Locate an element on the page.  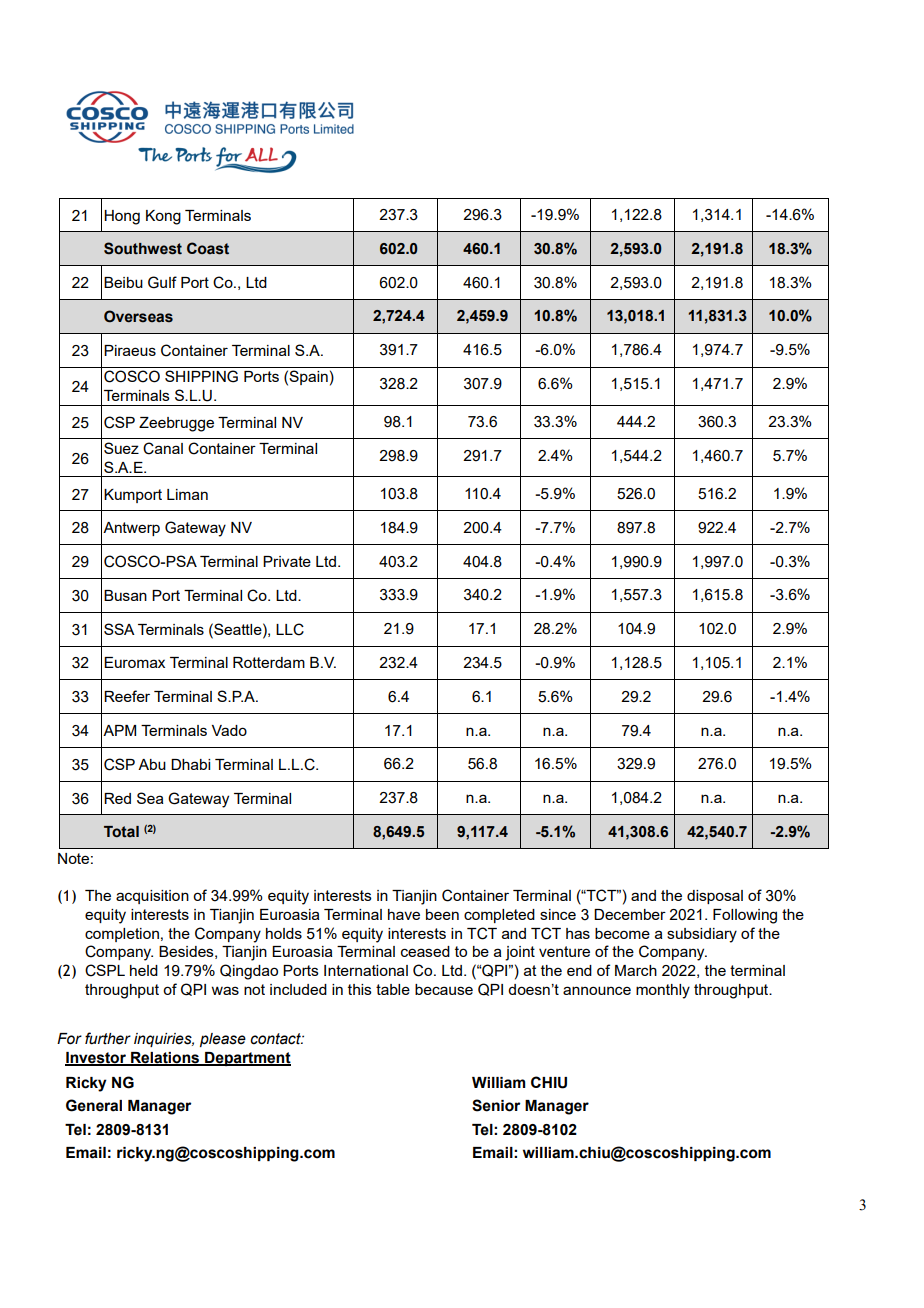
Relations is located at coordinates (165, 1058).
